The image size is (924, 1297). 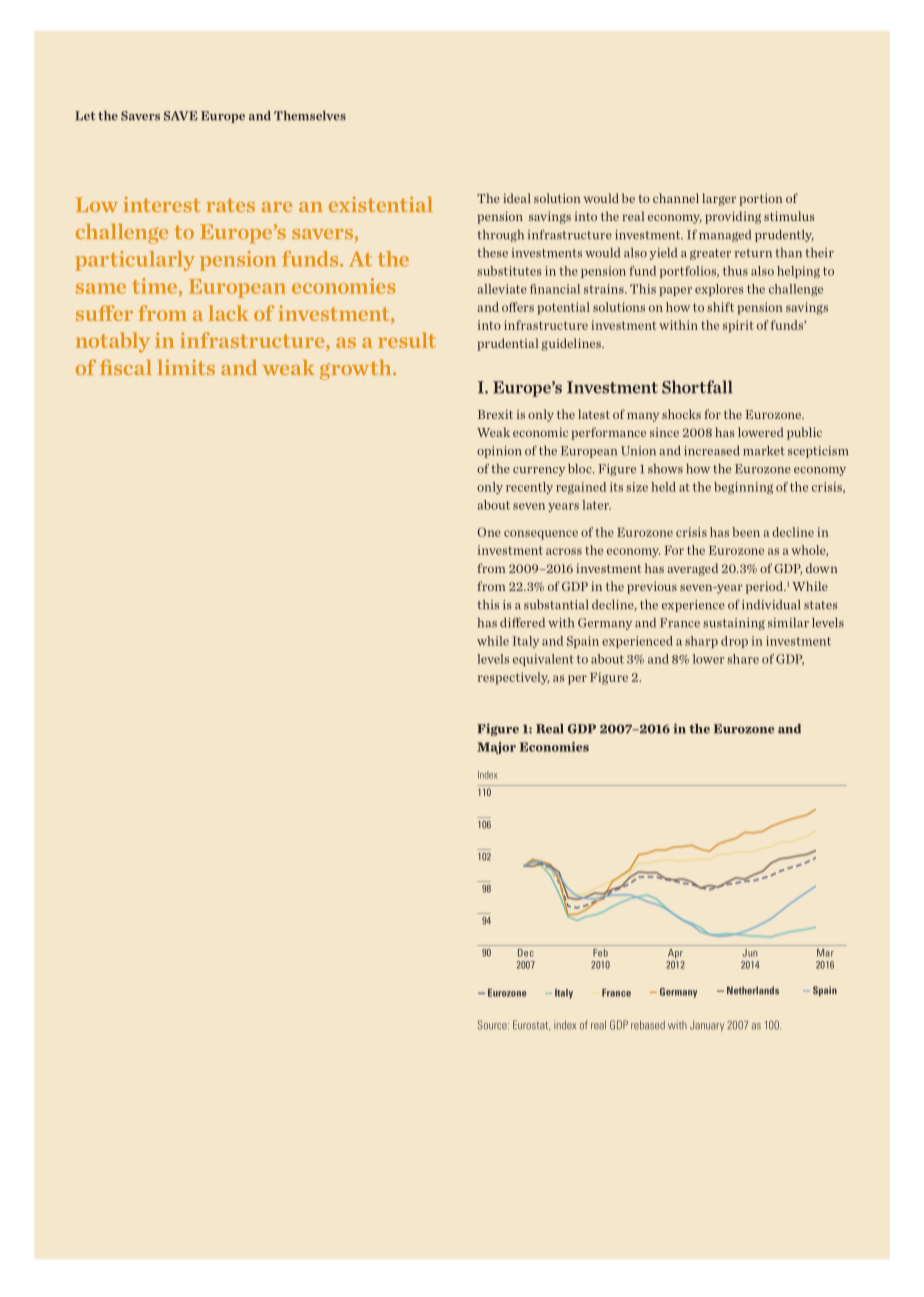 I want to click on Eurostat, so click(x=531, y=1025).
